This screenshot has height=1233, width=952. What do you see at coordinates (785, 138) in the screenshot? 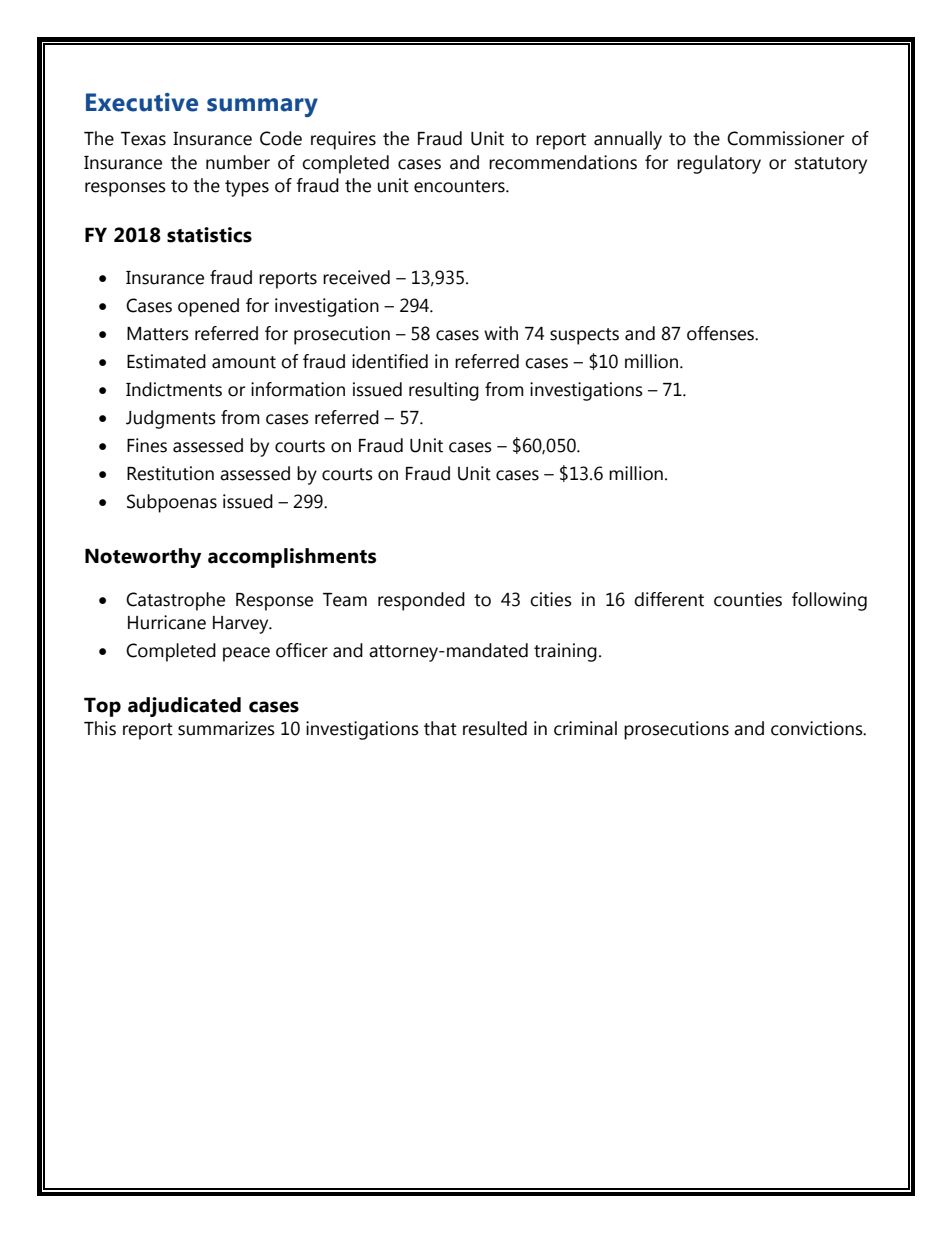
I see `Commissioner` at bounding box center [785, 138].
